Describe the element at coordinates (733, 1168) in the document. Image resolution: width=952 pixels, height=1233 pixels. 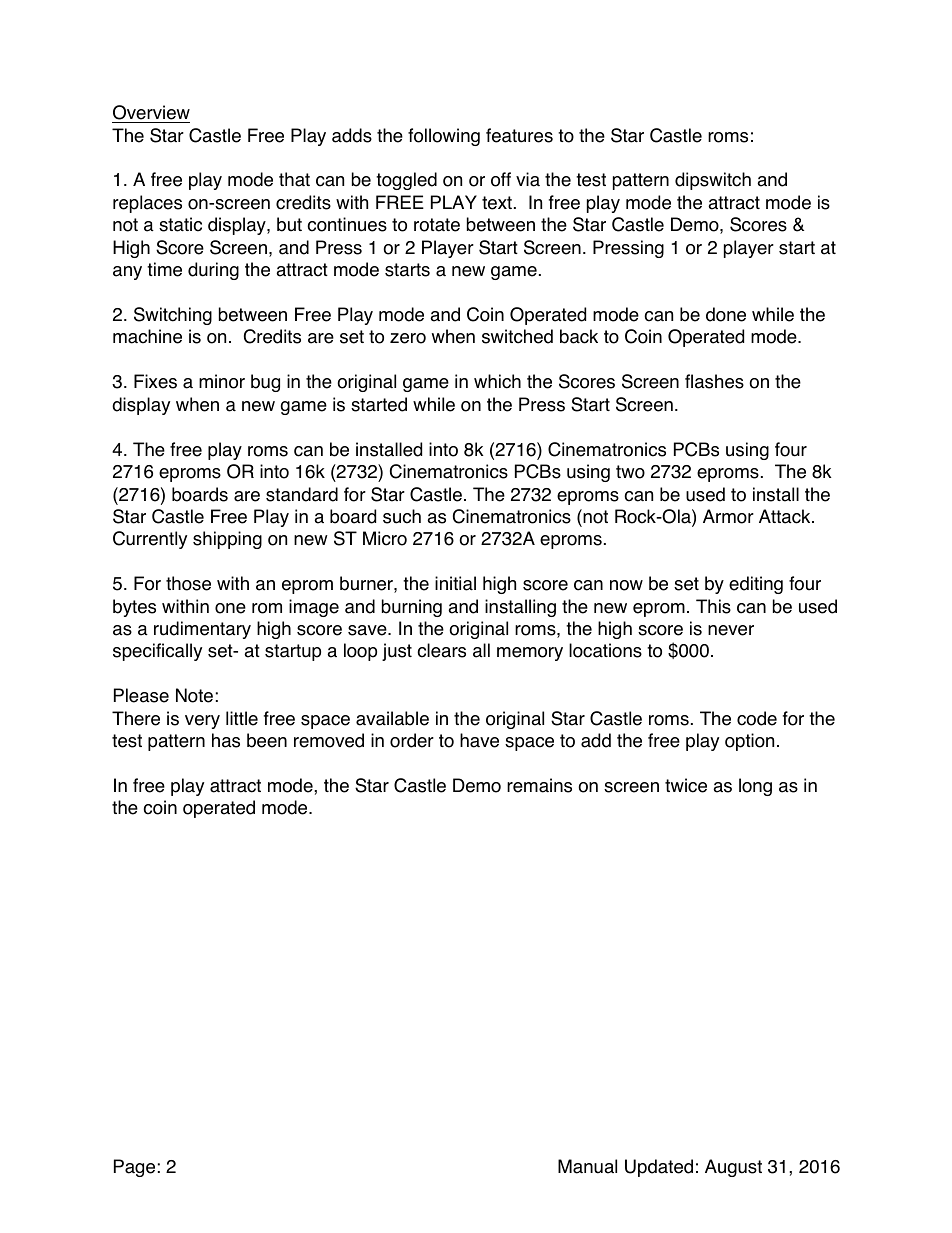
I see `August` at that location.
